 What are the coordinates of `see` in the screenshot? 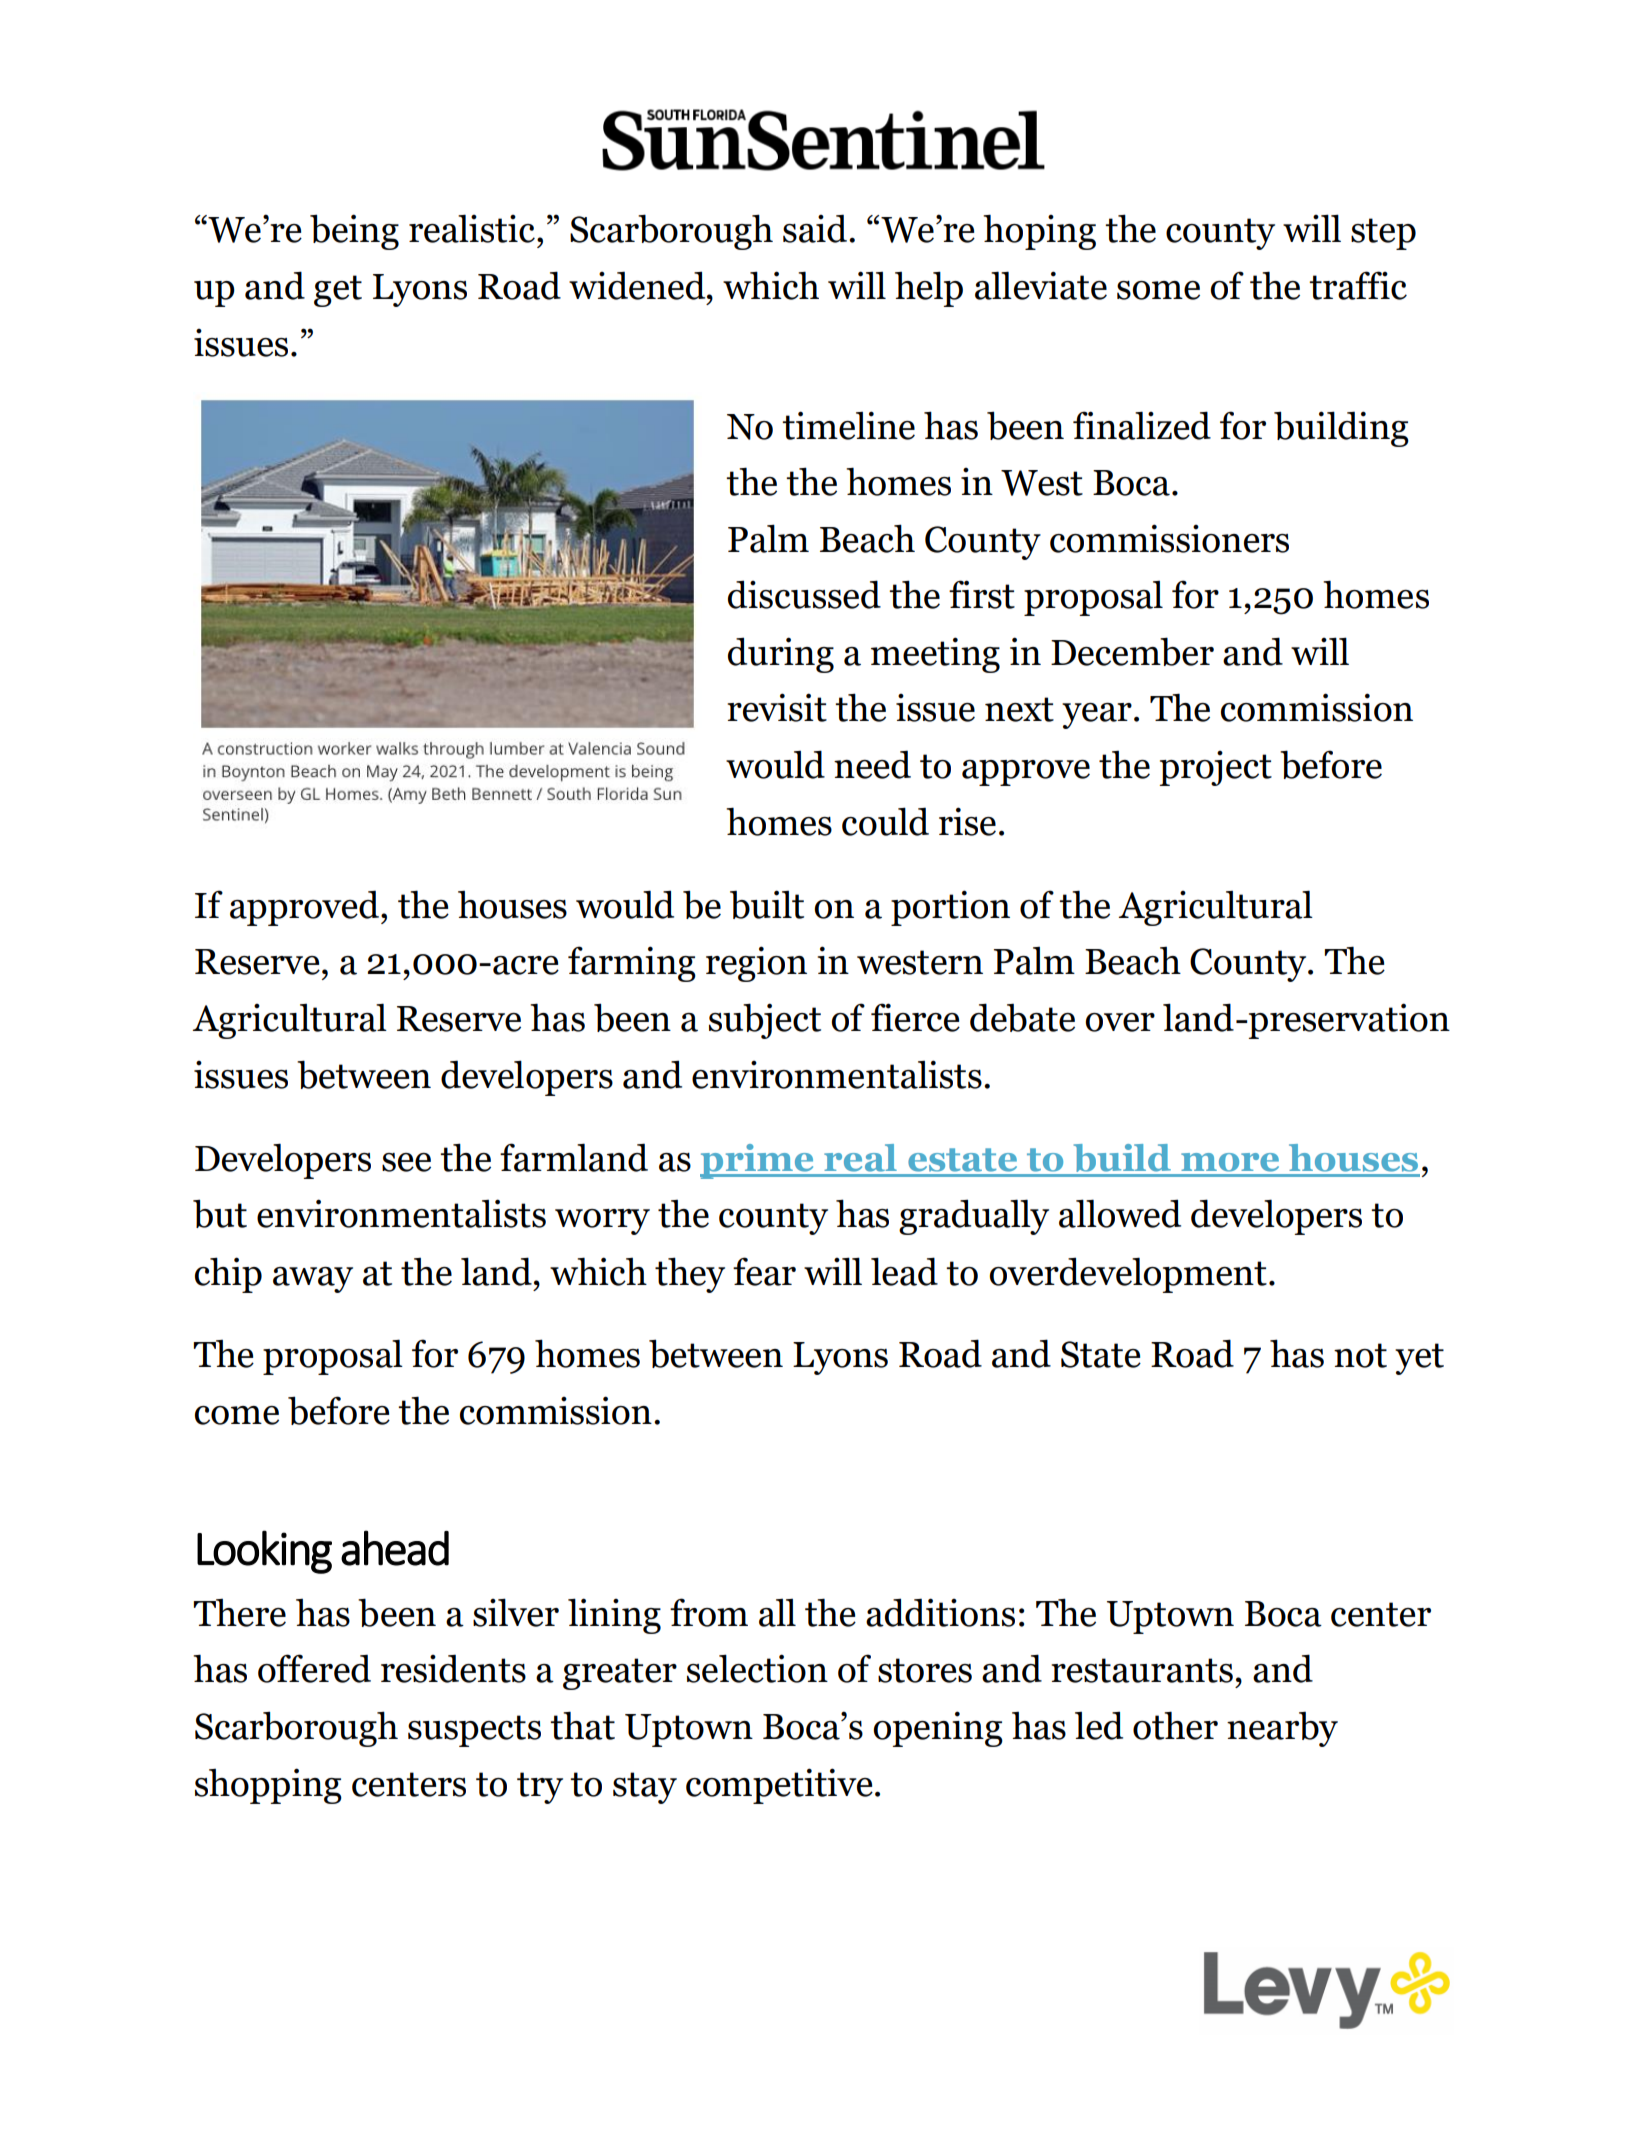 It's located at (406, 1162).
